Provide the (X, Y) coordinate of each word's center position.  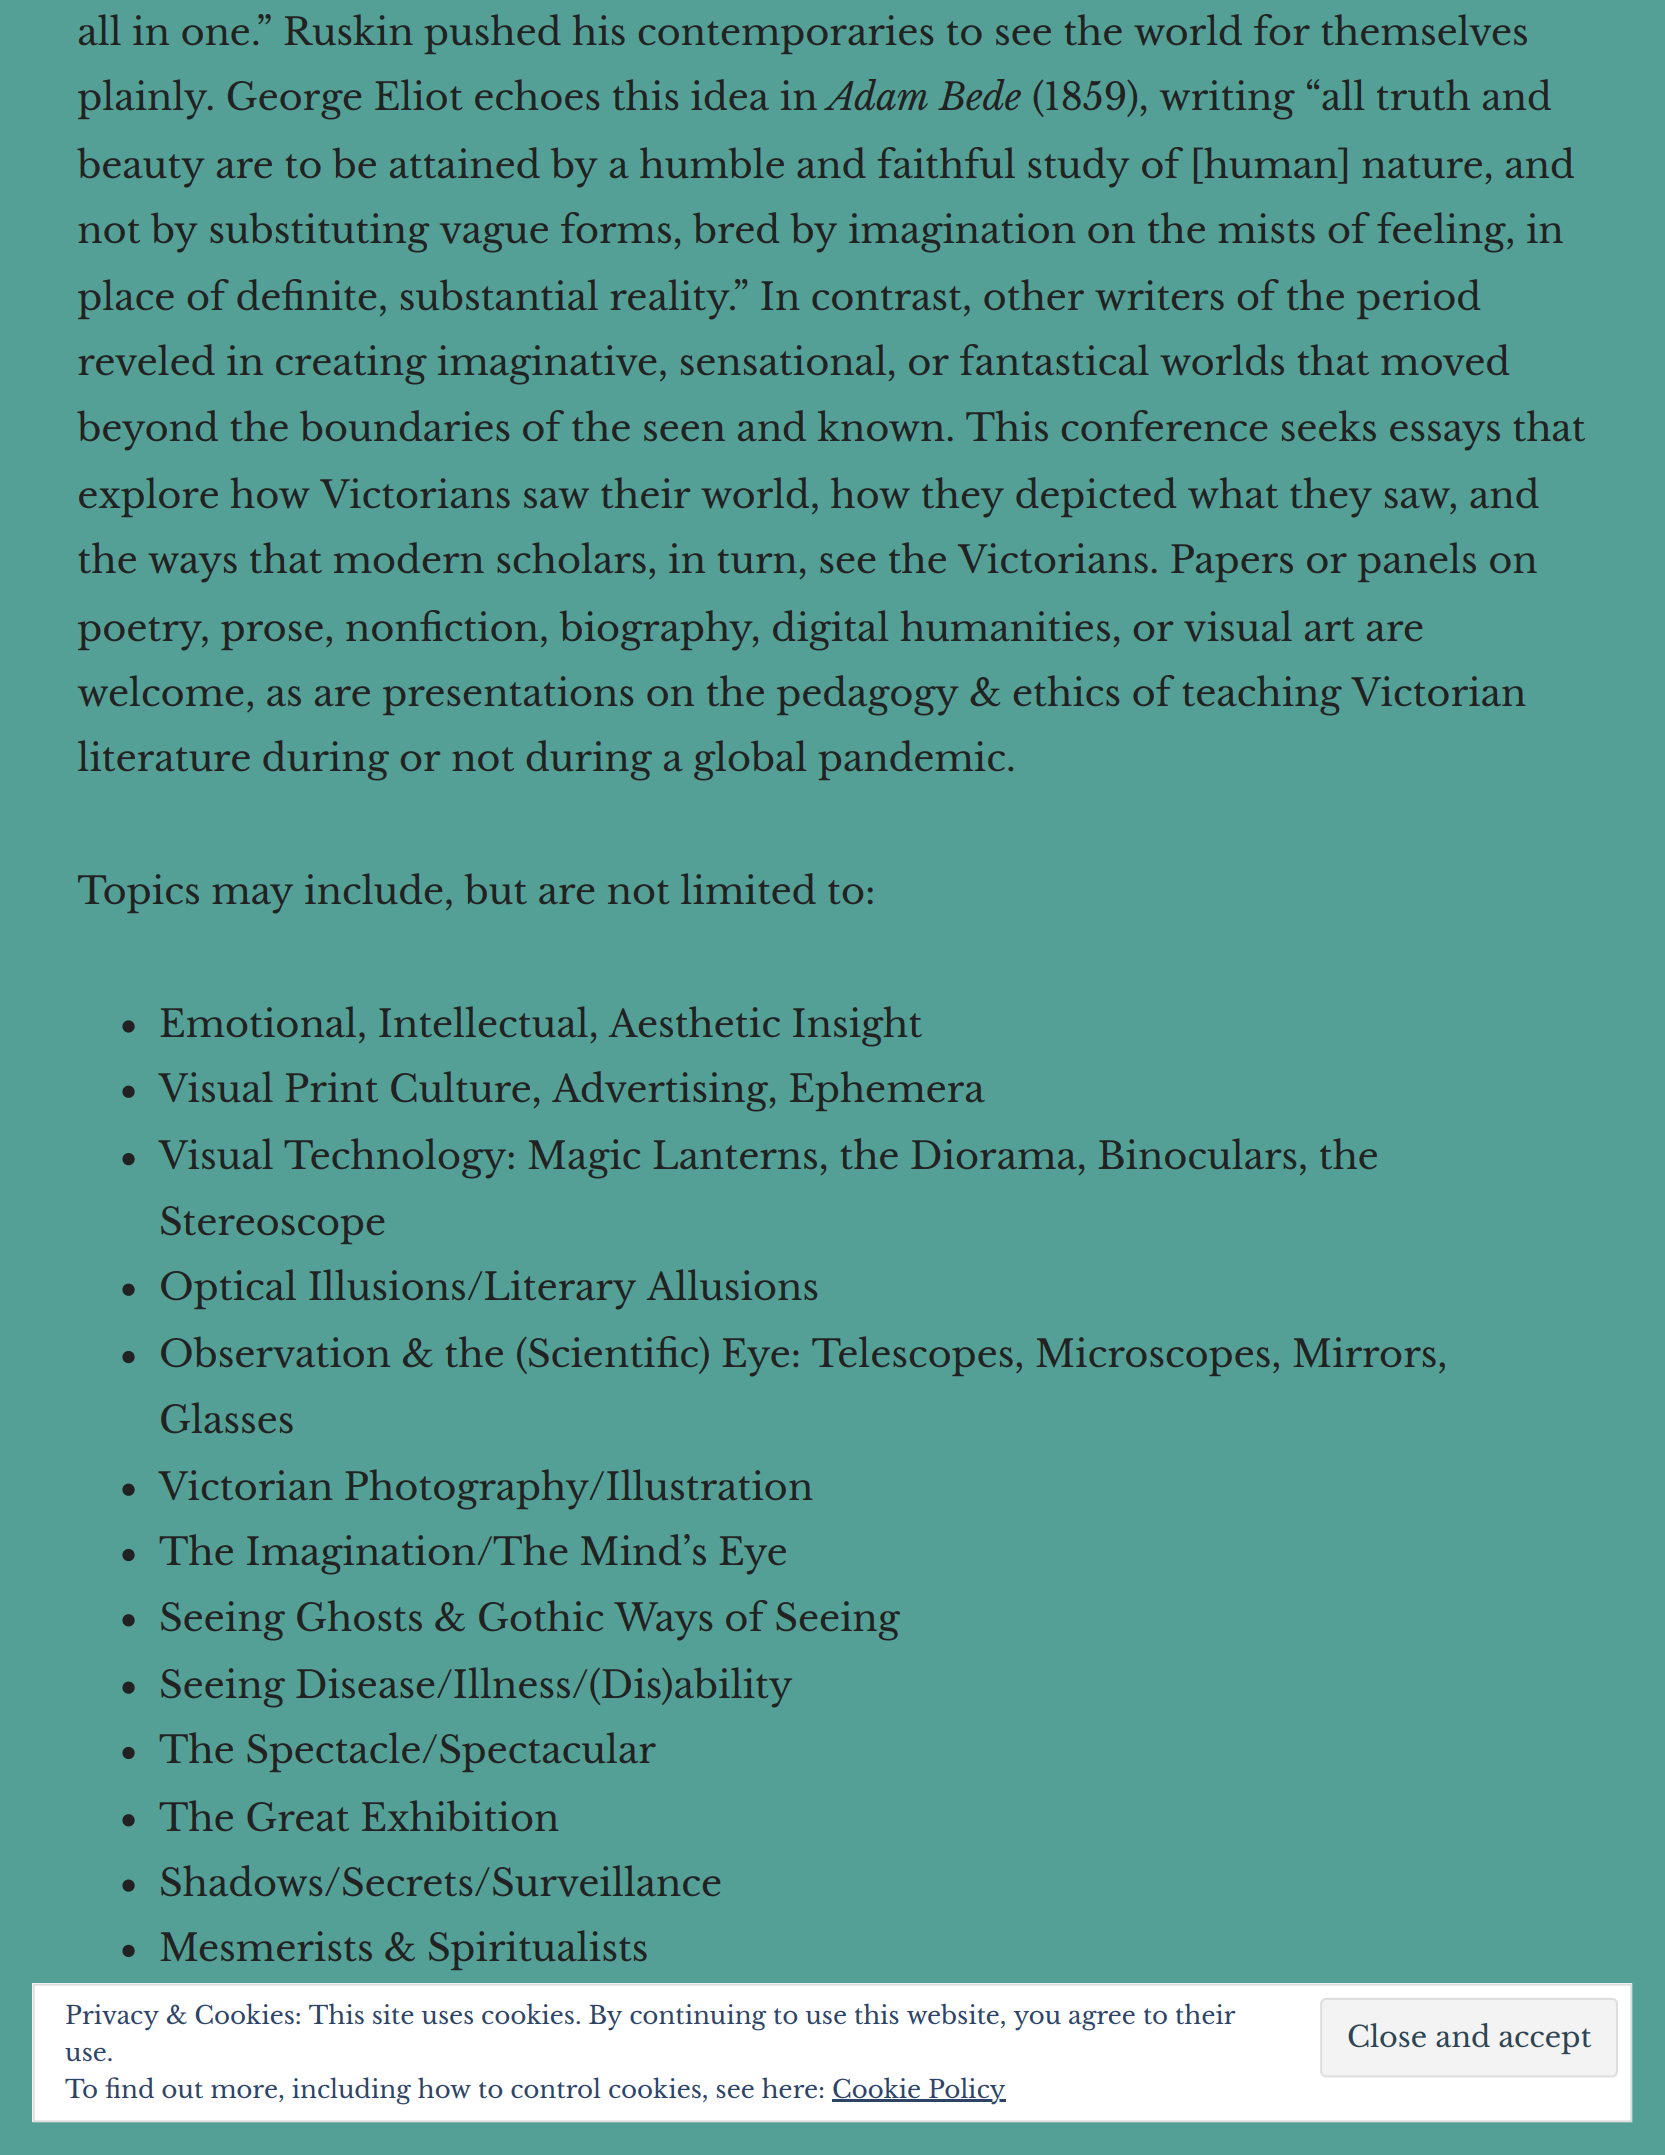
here (789, 2087)
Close (1387, 2035)
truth (1423, 94)
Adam (876, 94)
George (294, 100)
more (244, 2091)
